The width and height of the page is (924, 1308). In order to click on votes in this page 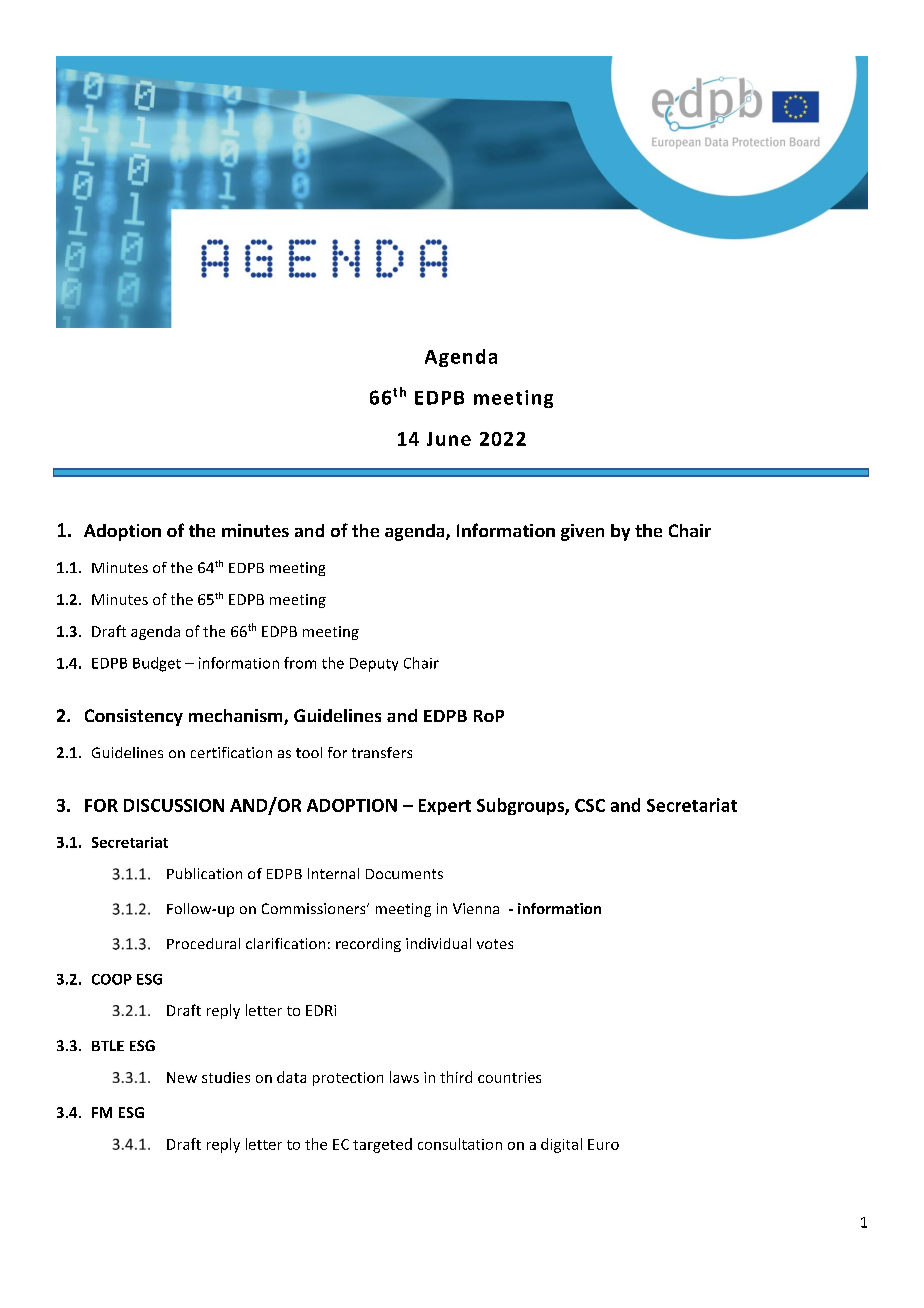, I will do `click(495, 944)`.
